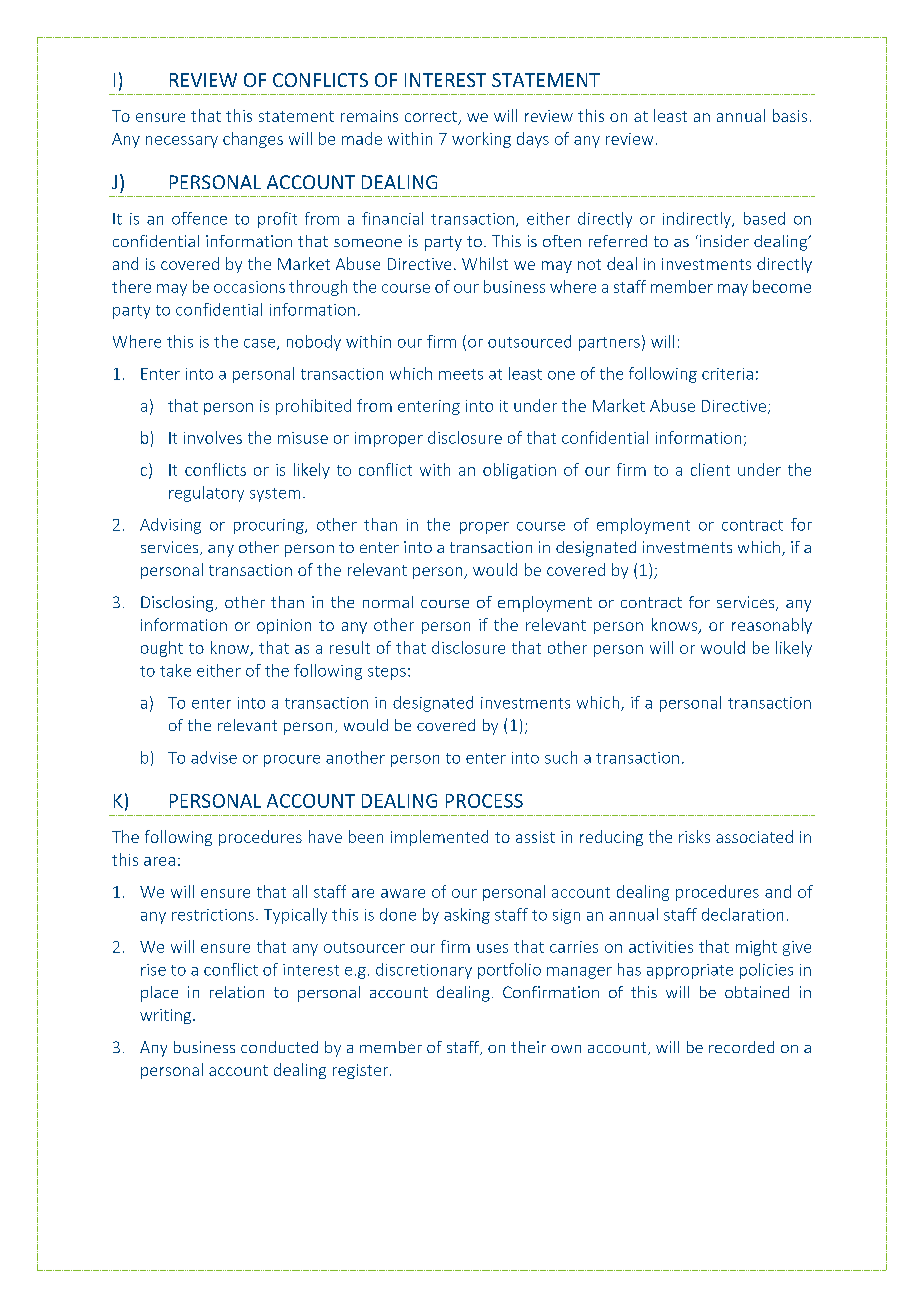 The height and width of the image is (1308, 924). I want to click on reasonably, so click(772, 626).
